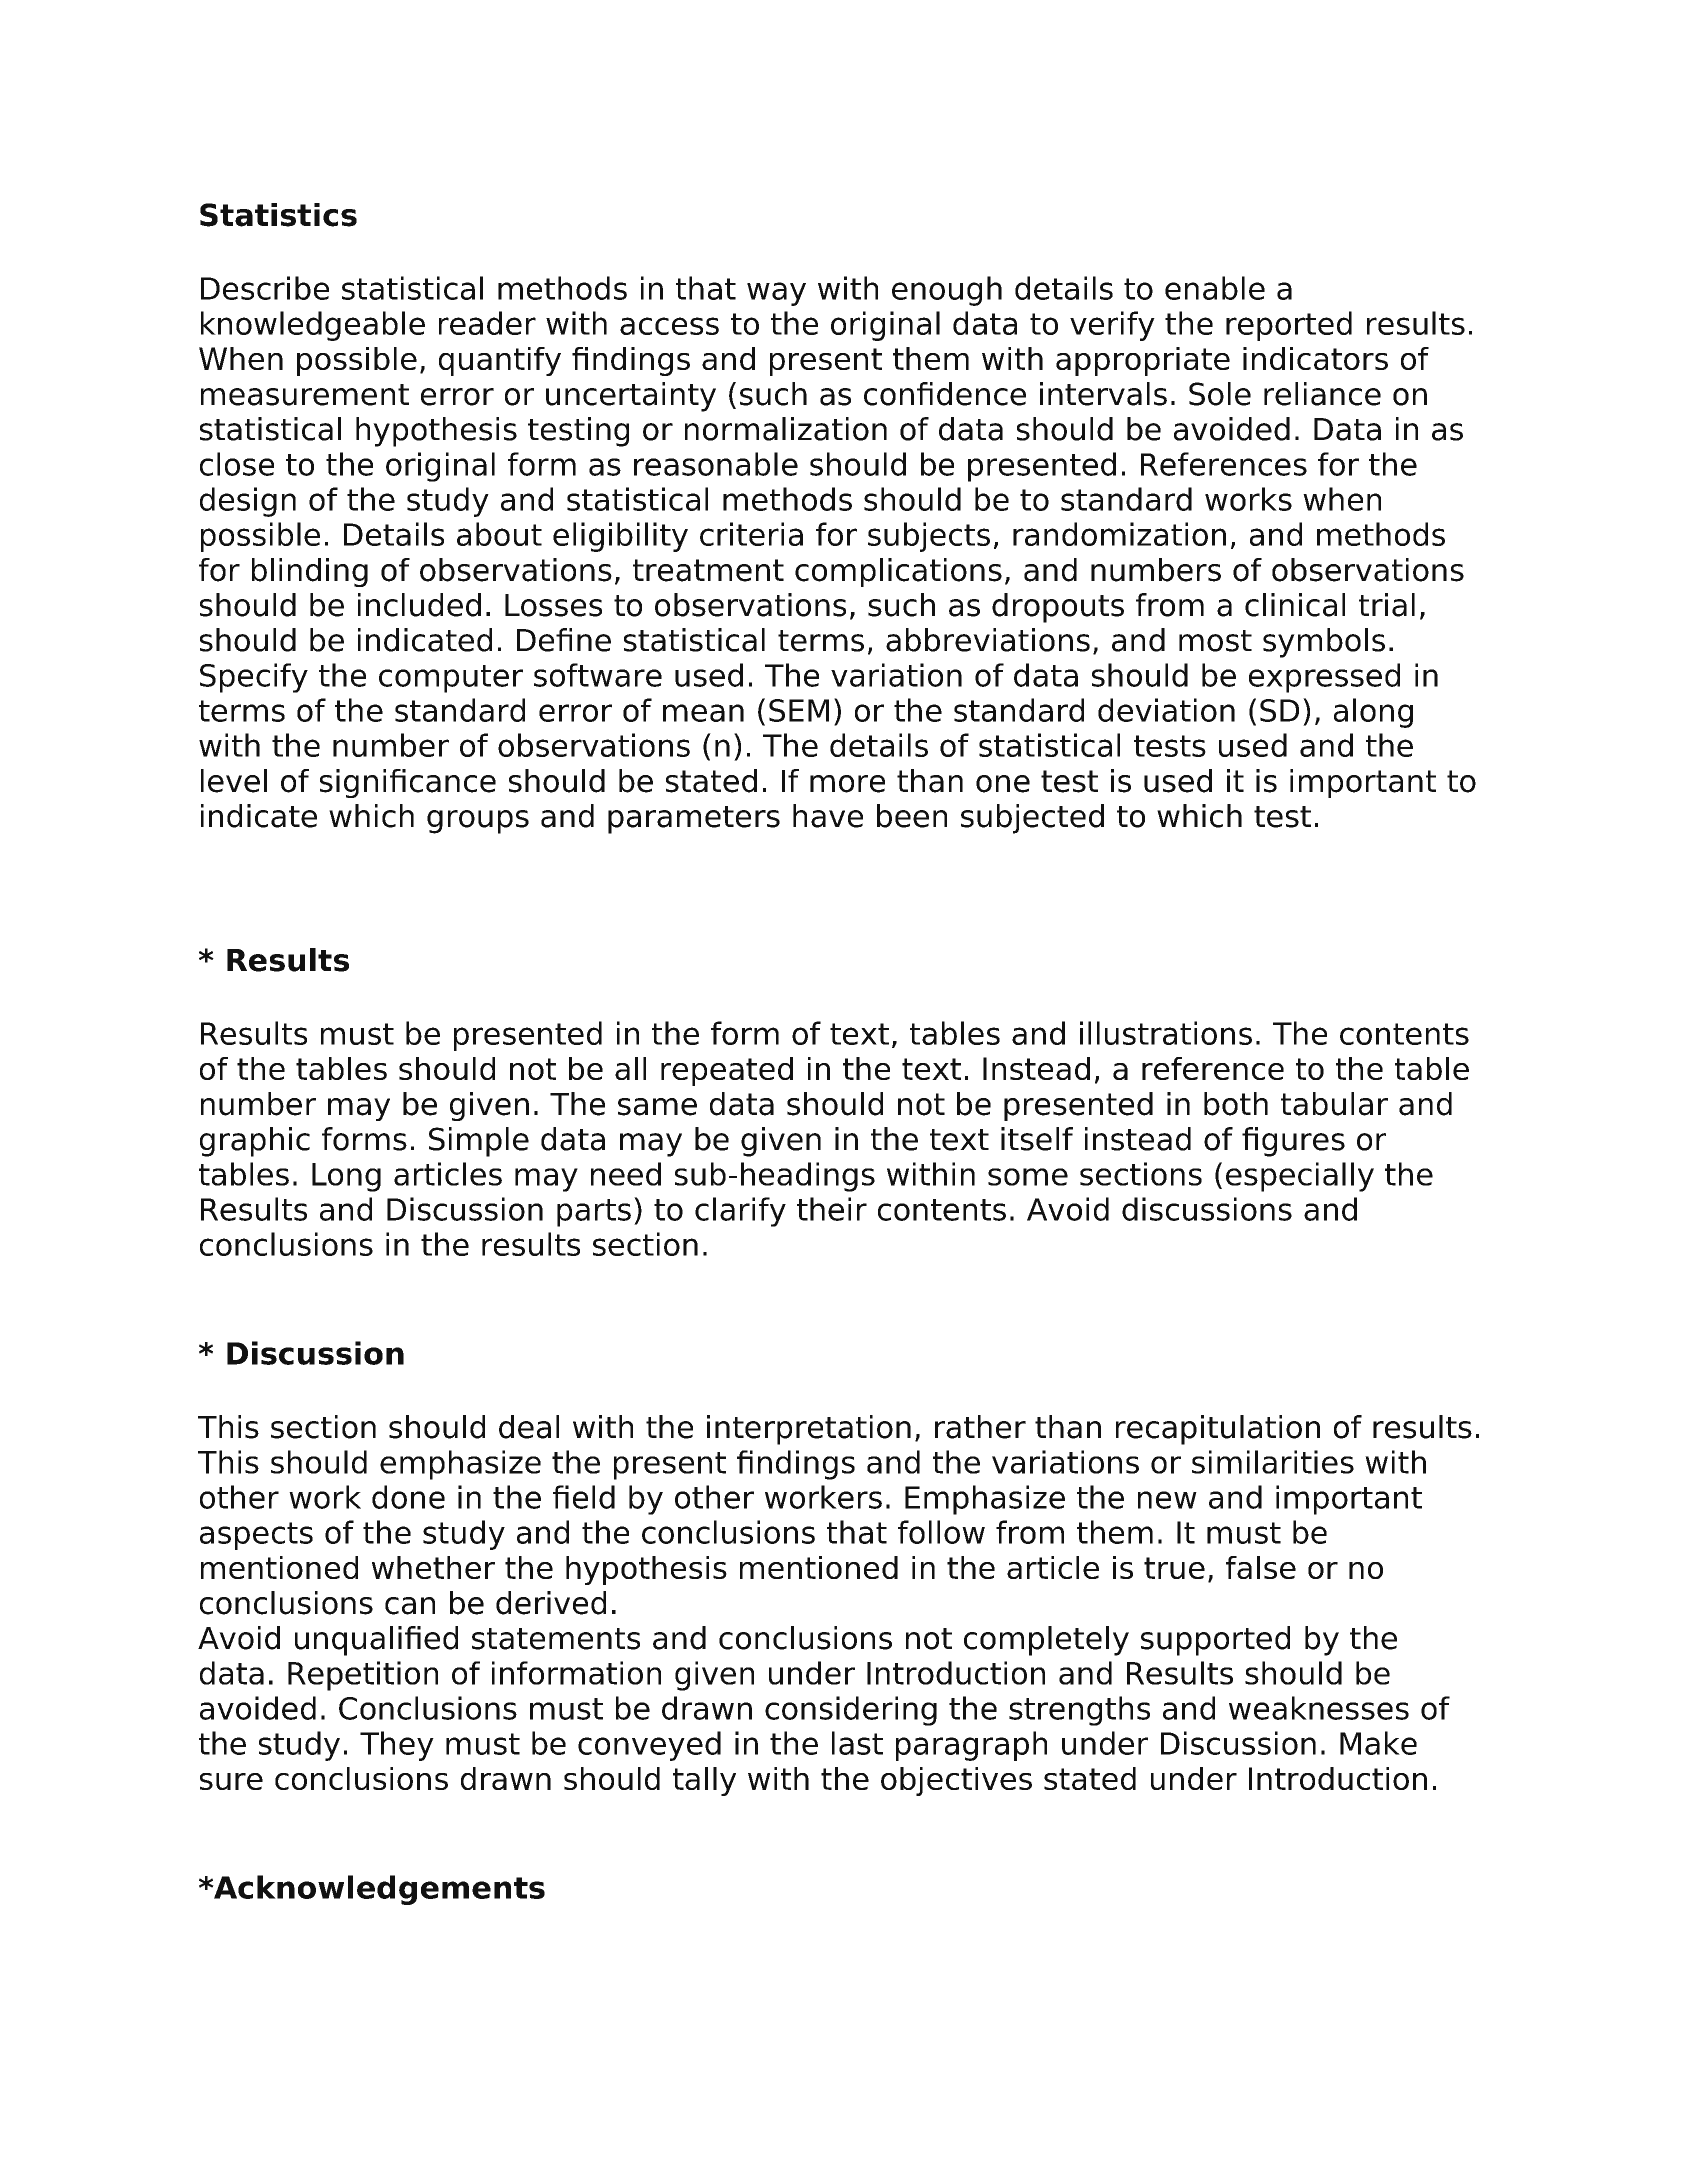  I want to click on weaknesses, so click(1319, 1708).
